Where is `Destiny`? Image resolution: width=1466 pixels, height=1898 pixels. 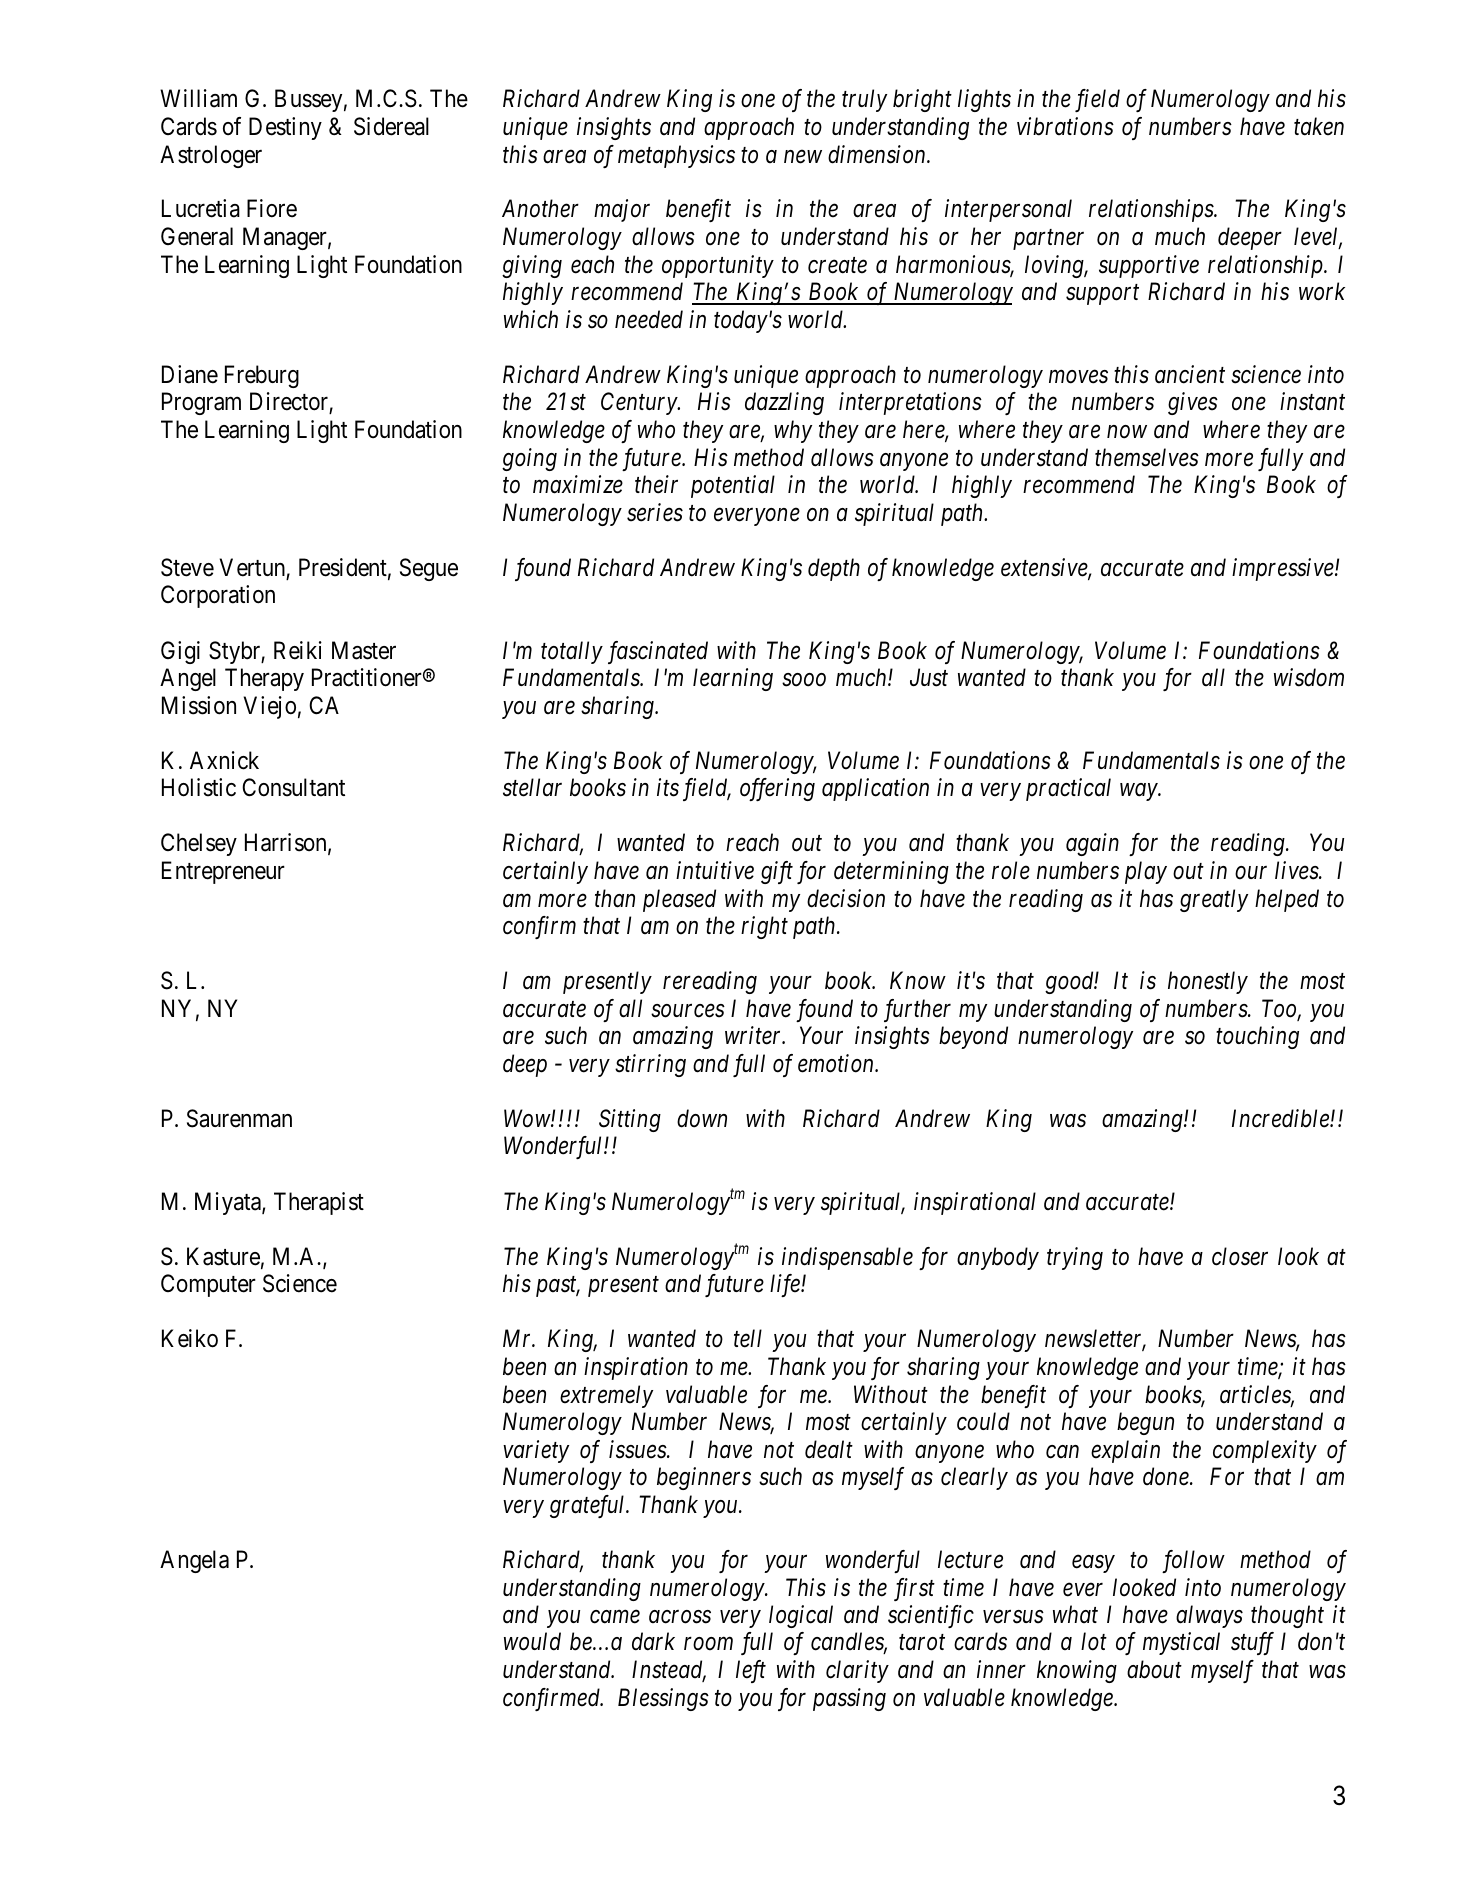 Destiny is located at coordinates (285, 128).
